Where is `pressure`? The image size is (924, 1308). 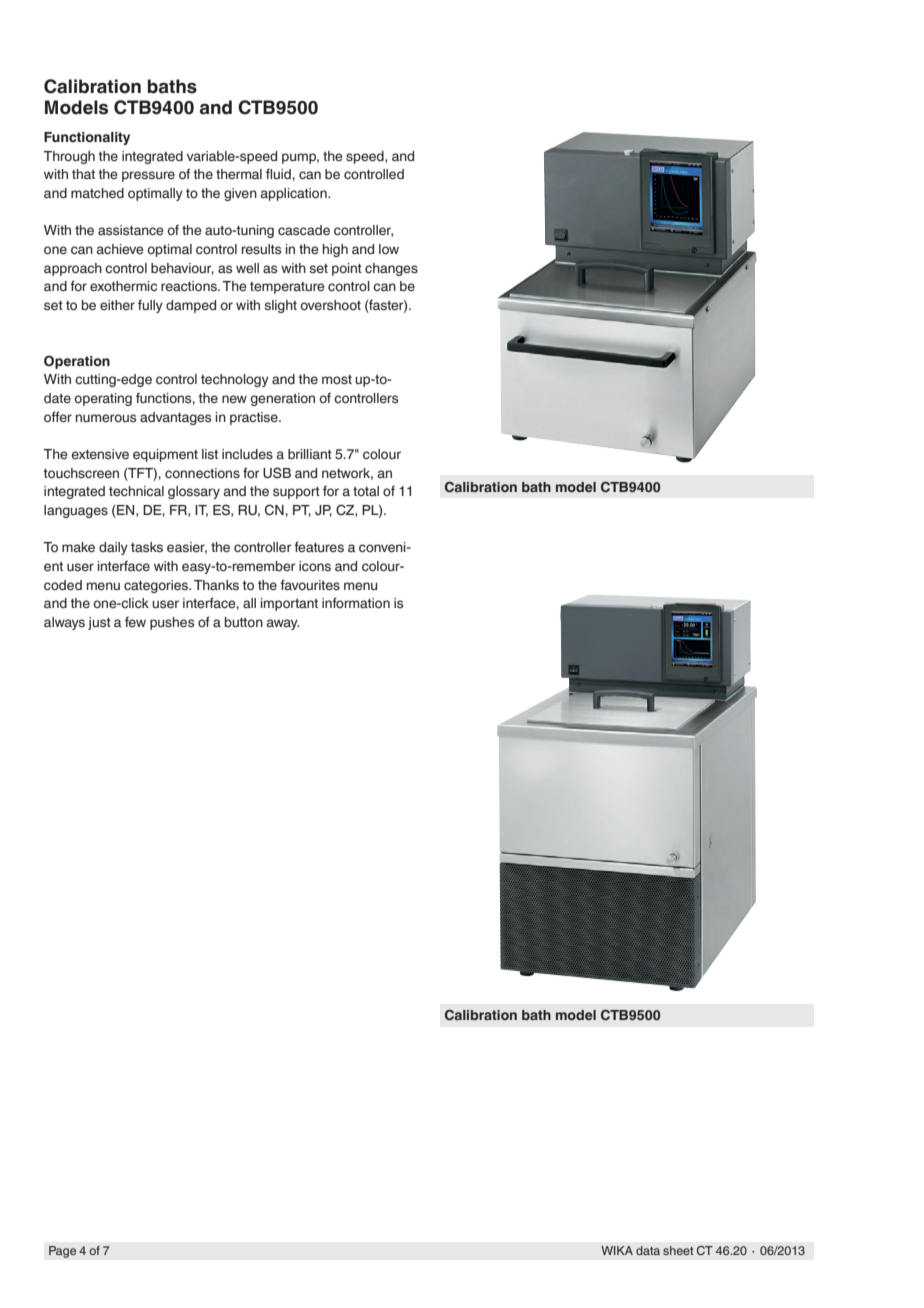 pressure is located at coordinates (148, 176).
